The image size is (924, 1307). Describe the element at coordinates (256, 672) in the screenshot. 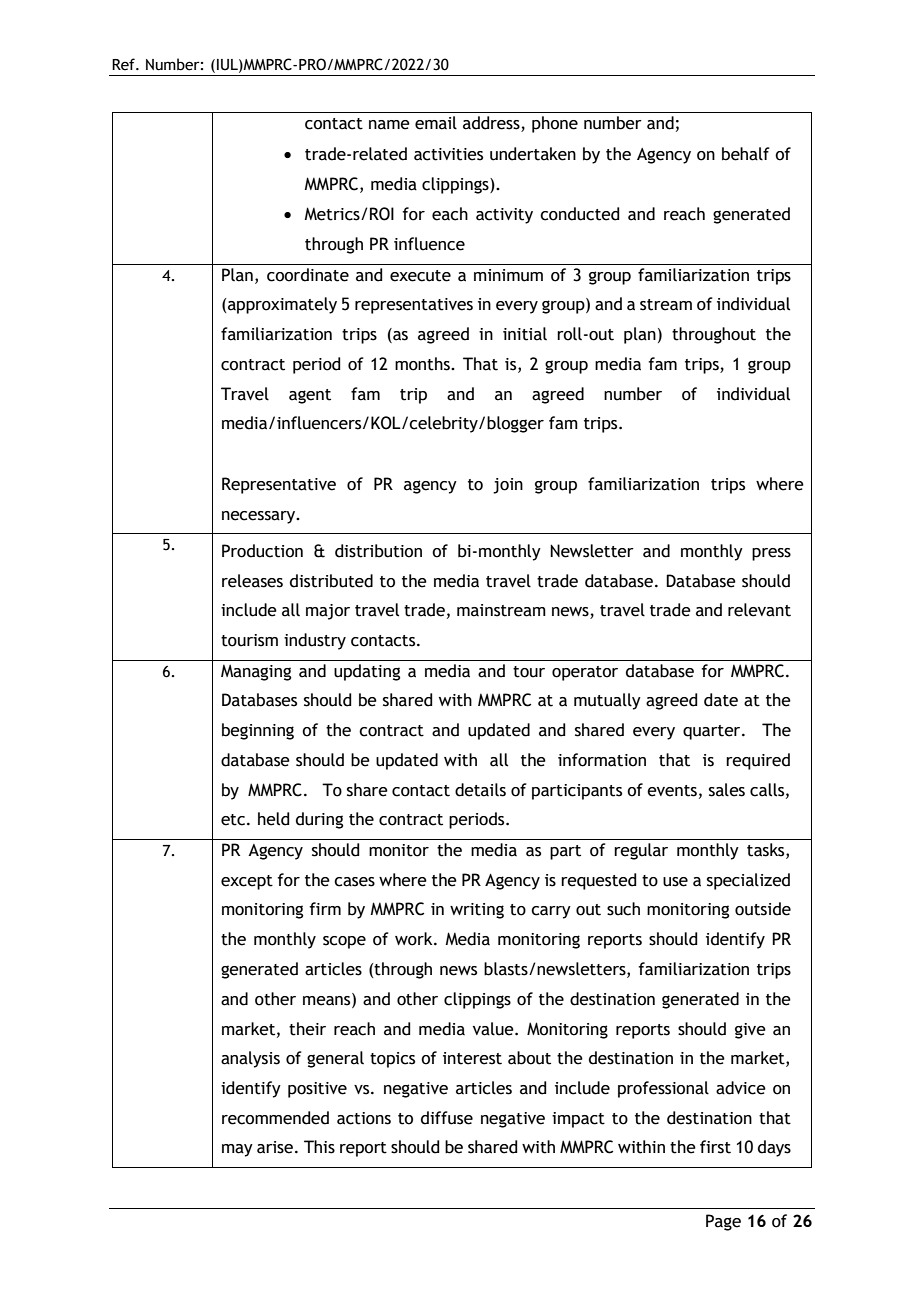

I see `Managing` at that location.
